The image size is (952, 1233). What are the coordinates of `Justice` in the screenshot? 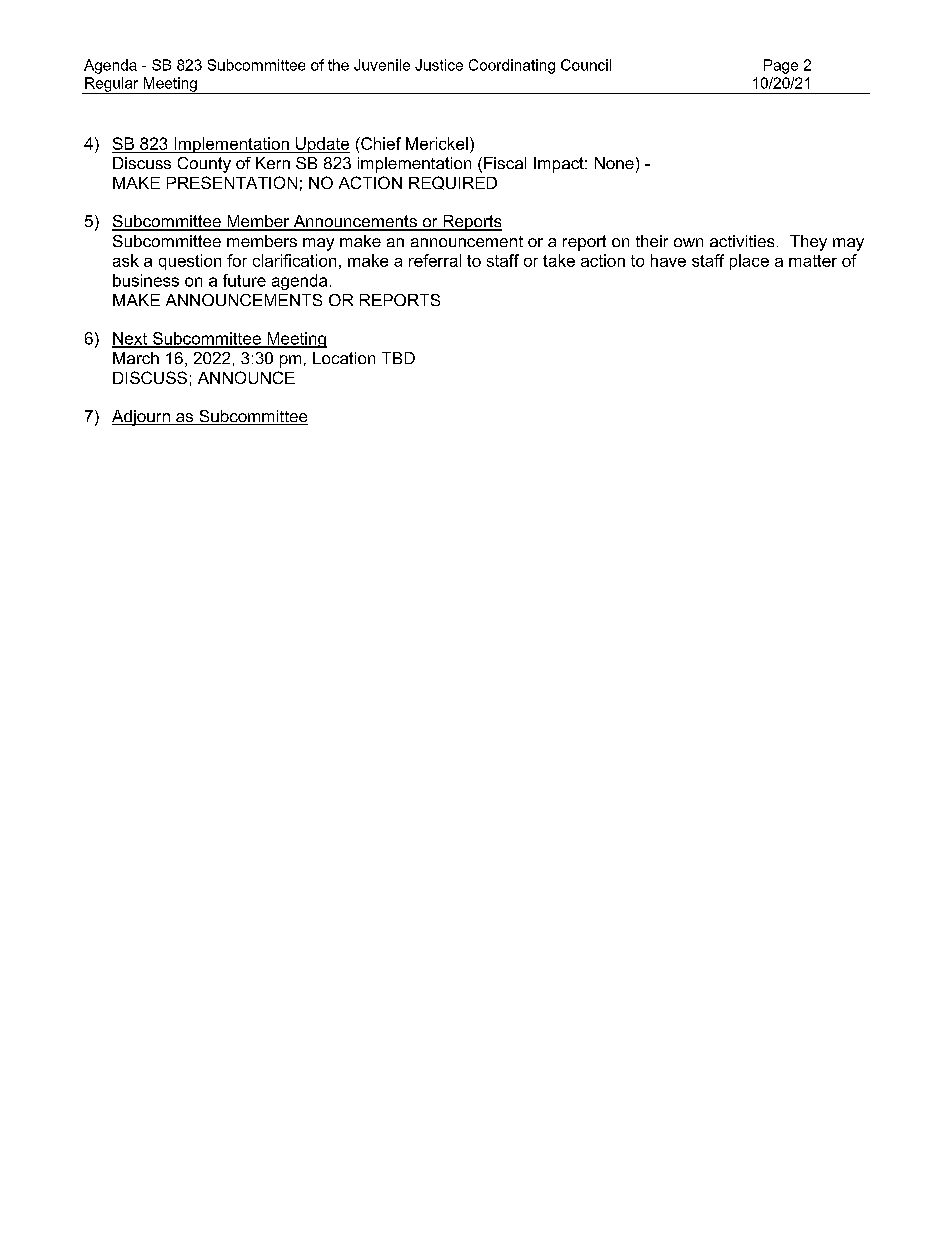 It's located at (439, 65).
